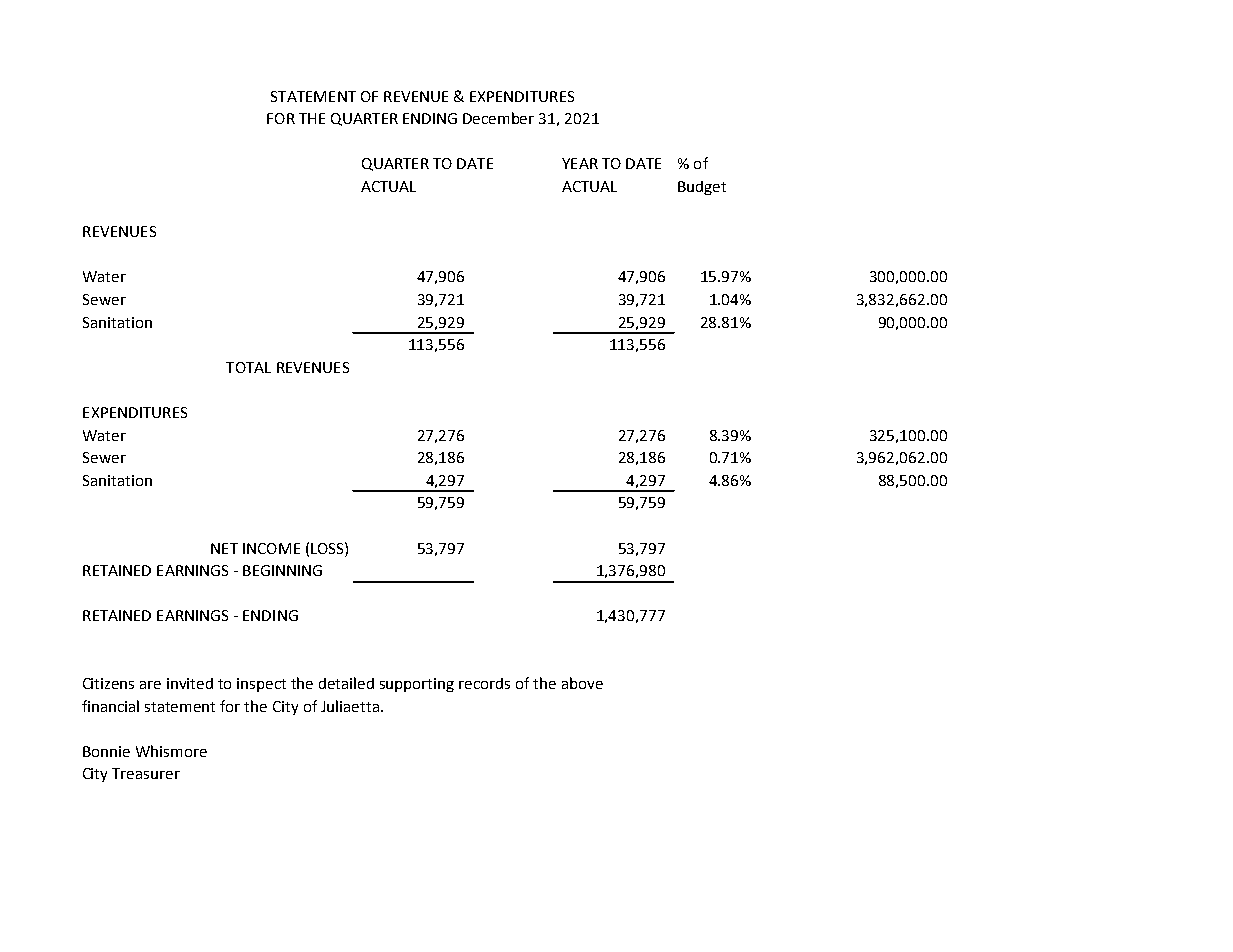 This screenshot has width=1233, height=952. Describe the element at coordinates (146, 773) in the screenshot. I see `Treasurer` at that location.
